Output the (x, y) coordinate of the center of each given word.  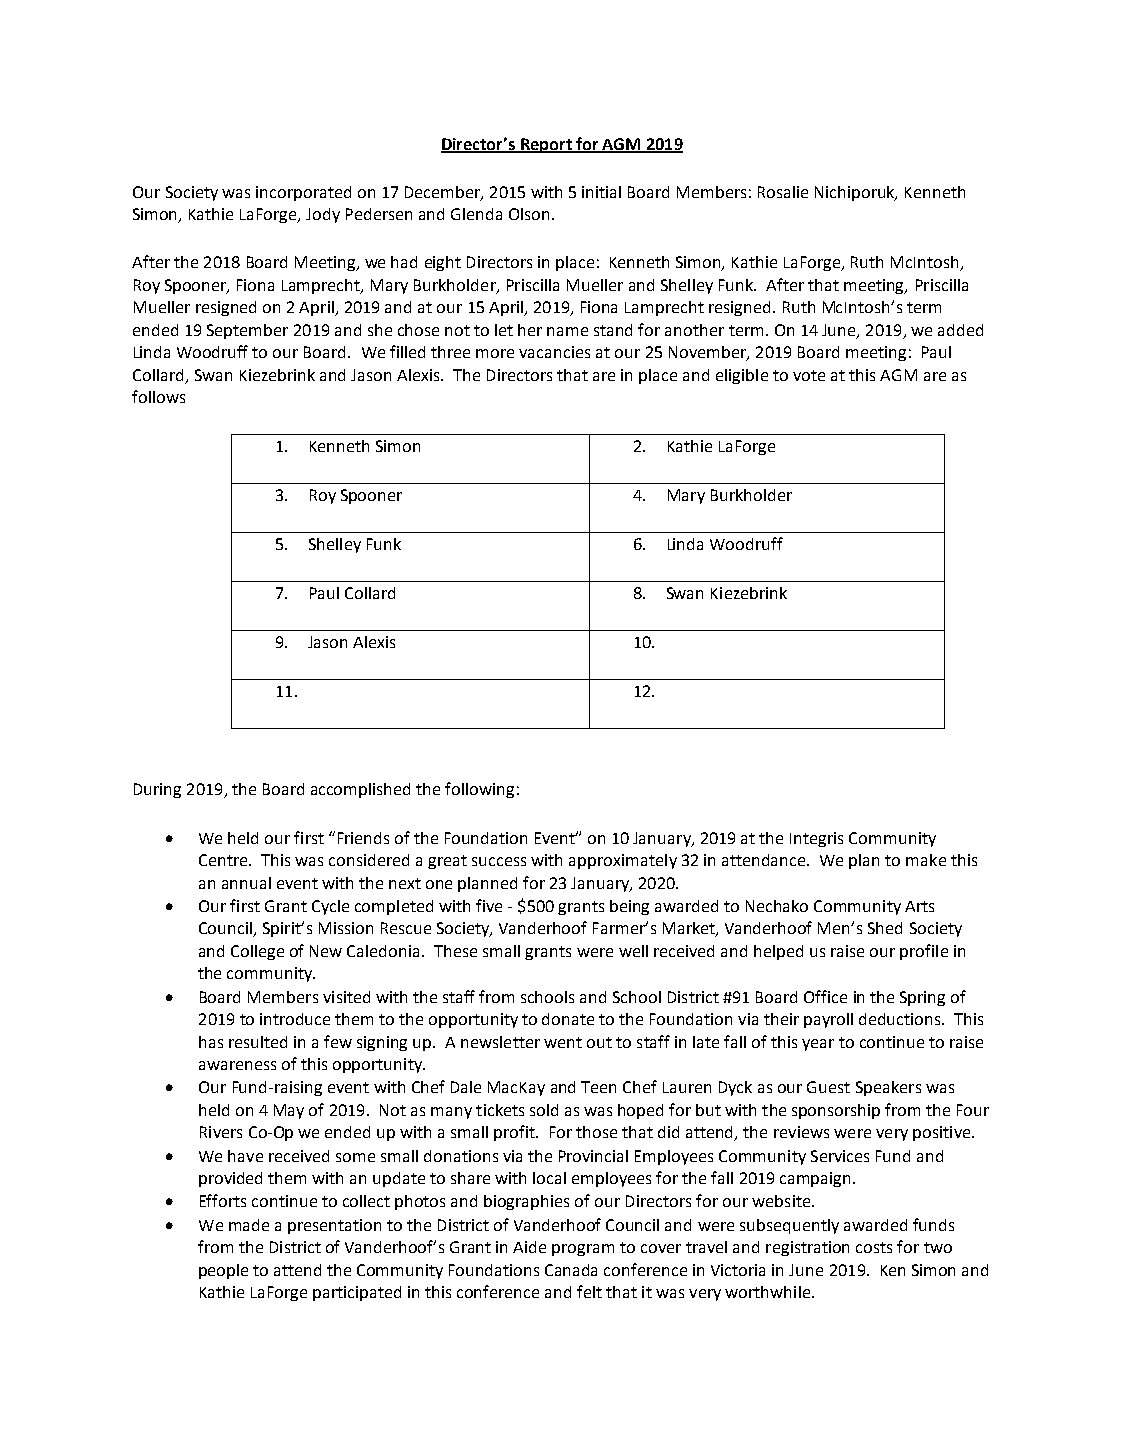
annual (246, 883)
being (629, 907)
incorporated (303, 193)
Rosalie (783, 192)
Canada (571, 1270)
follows (158, 396)
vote (809, 375)
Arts (919, 906)
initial (601, 192)
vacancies (554, 352)
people (223, 1271)
